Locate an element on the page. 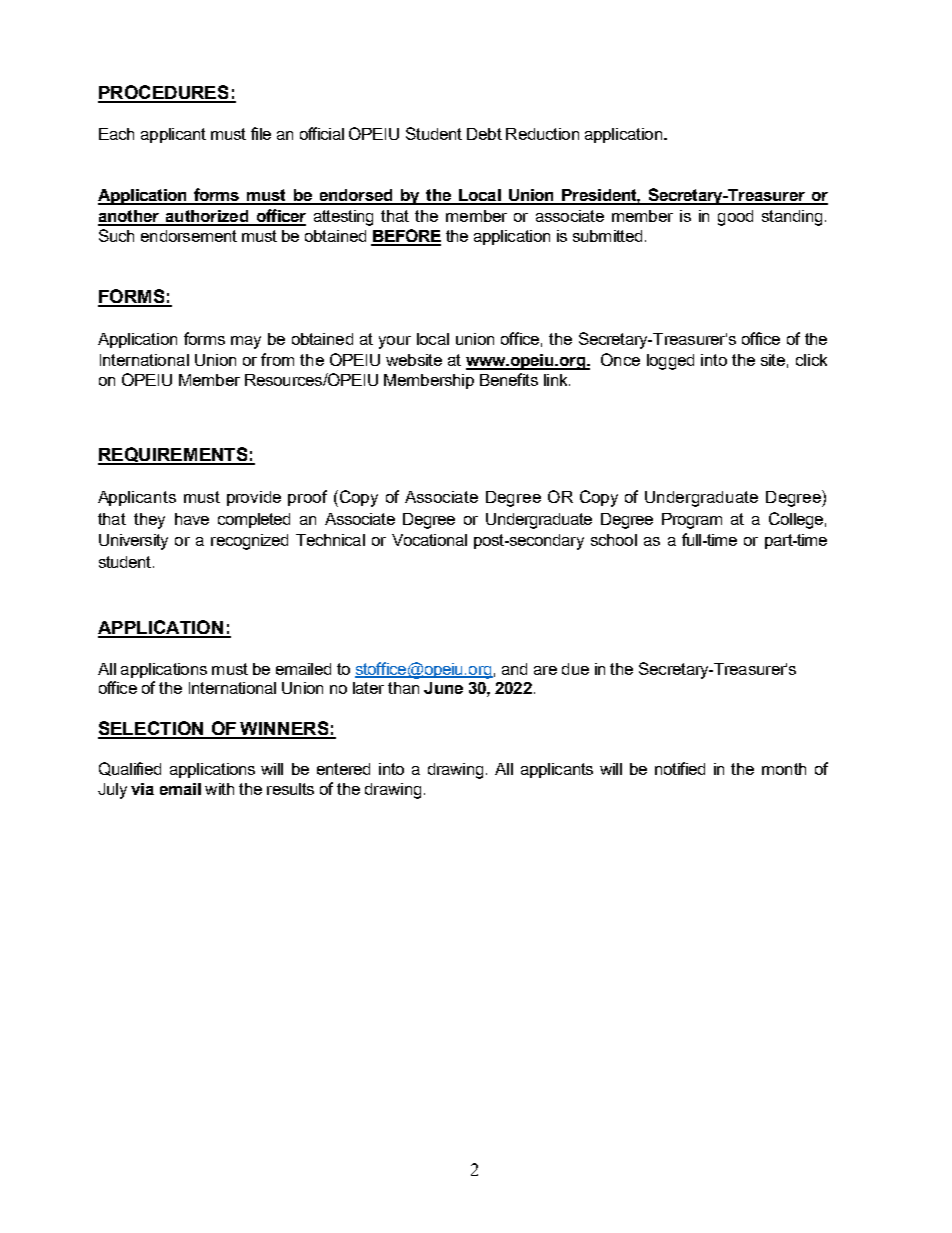  Program is located at coordinates (692, 521).
